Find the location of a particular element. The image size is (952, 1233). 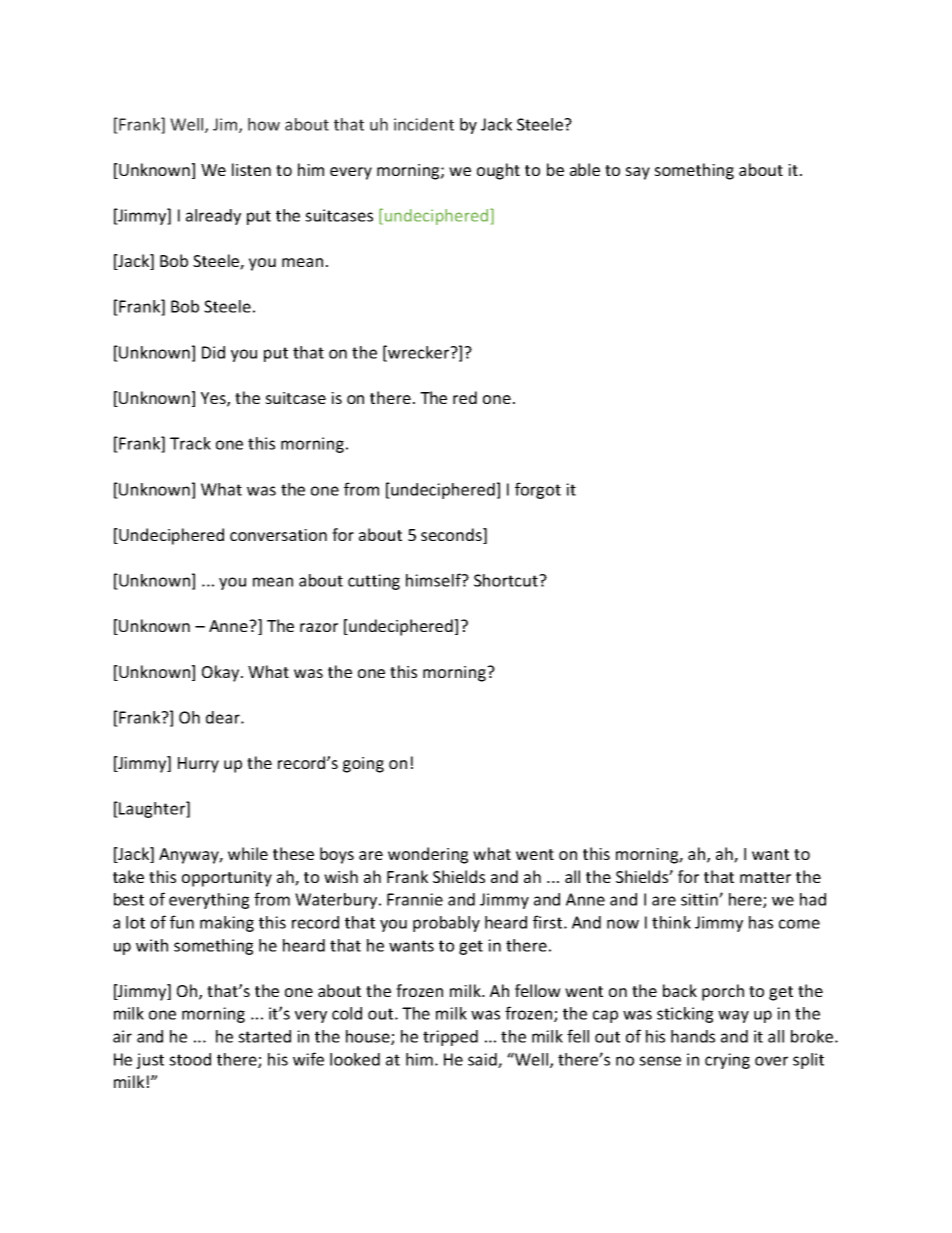

going is located at coordinates (363, 765).
